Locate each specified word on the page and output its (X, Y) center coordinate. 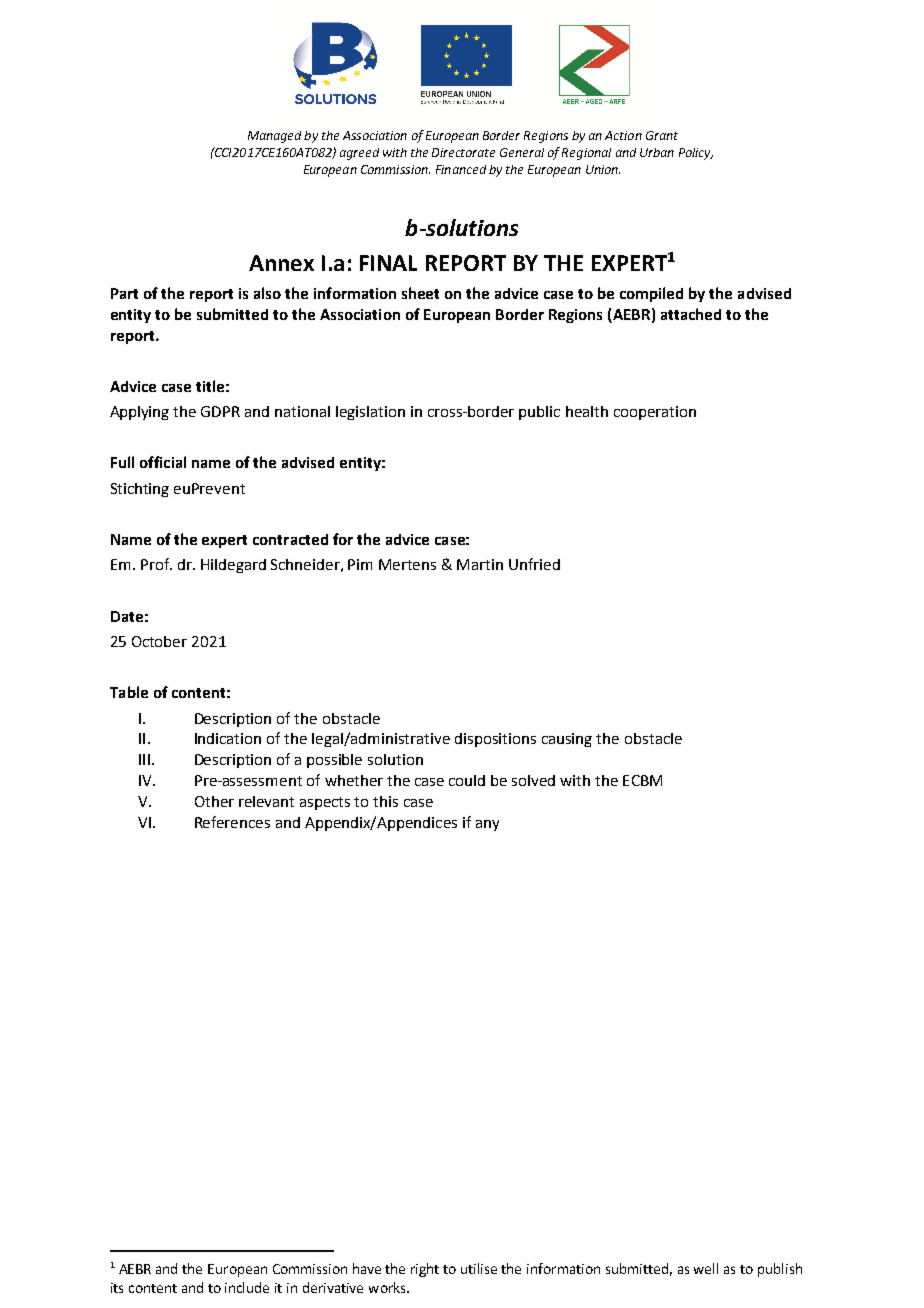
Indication (228, 738)
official (163, 462)
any (487, 825)
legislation (370, 413)
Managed (274, 137)
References (232, 822)
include (247, 1287)
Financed (461, 169)
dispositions (495, 740)
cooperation (655, 413)
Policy (696, 154)
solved (533, 780)
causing (567, 740)
